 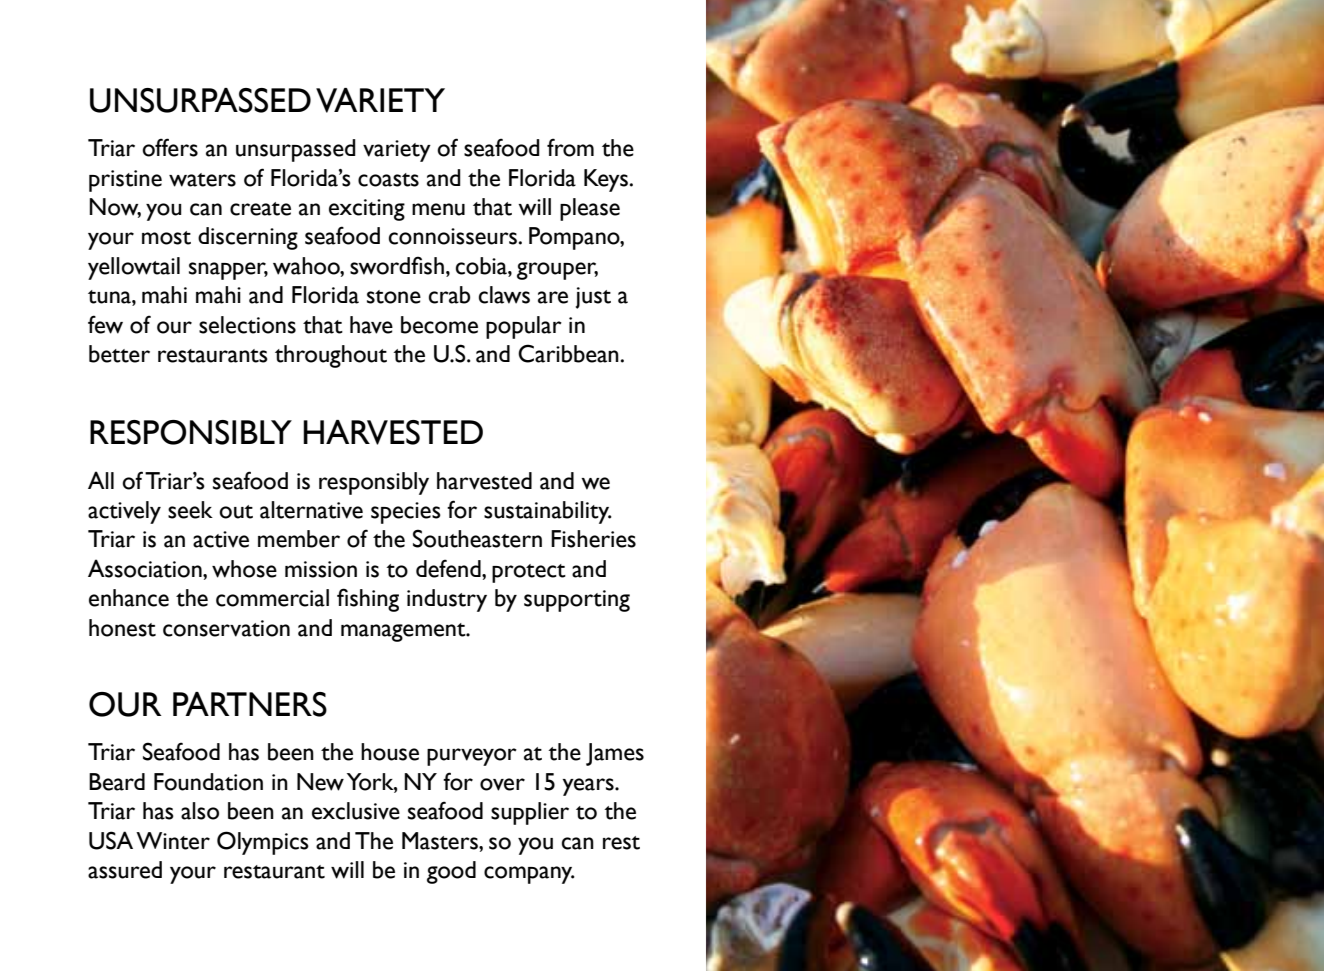 What do you see at coordinates (548, 512) in the screenshot?
I see `sustainability` at bounding box center [548, 512].
